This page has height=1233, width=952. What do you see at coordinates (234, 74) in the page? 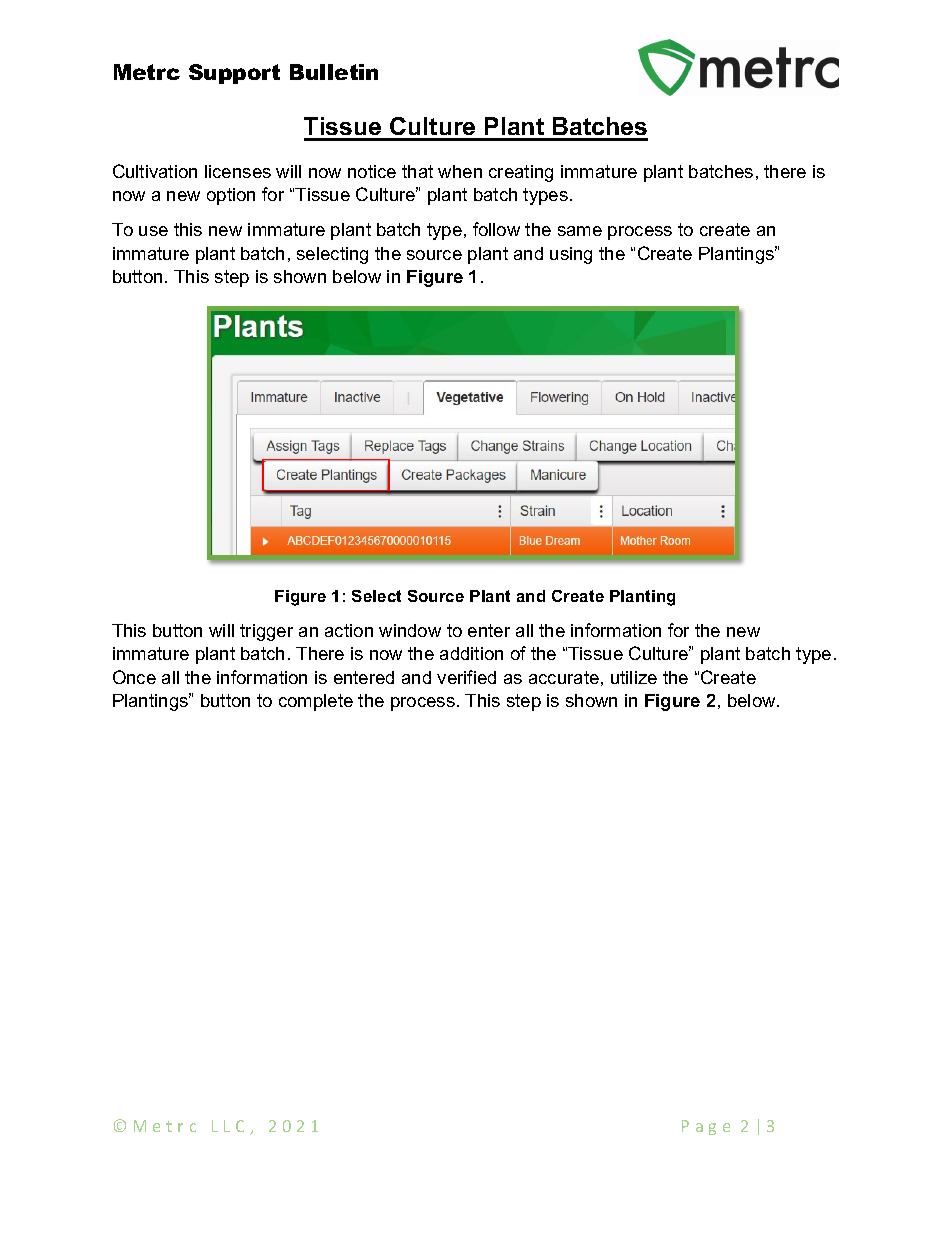
I see `Support` at bounding box center [234, 74].
